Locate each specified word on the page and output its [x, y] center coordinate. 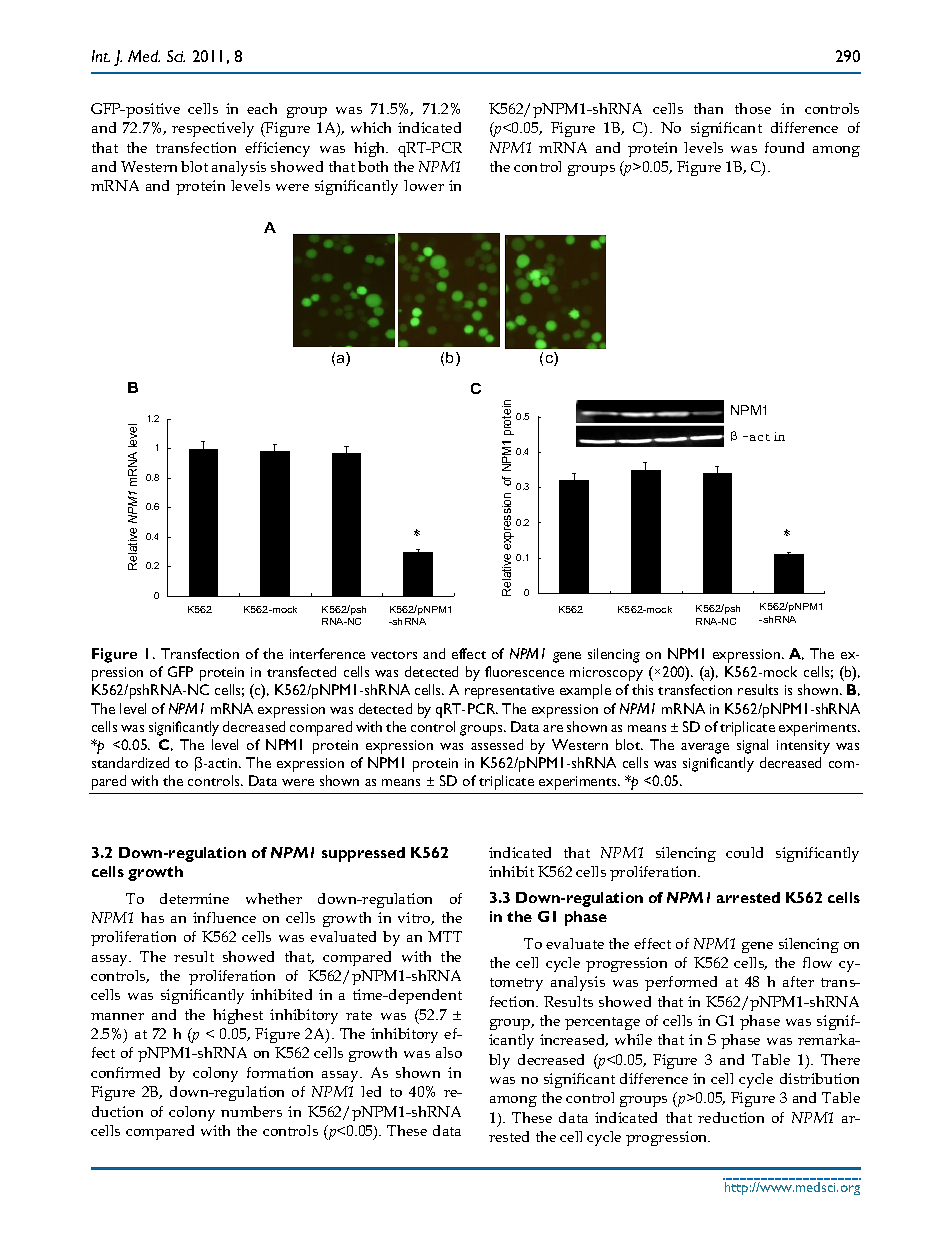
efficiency [277, 149]
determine [194, 898]
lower [424, 185]
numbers [251, 1111]
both [373, 166]
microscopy [606, 674]
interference [327, 653]
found [784, 147]
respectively [213, 129]
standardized [130, 762]
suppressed [363, 854]
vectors [394, 655]
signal [752, 746]
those [753, 108]
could [744, 852]
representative [509, 692]
